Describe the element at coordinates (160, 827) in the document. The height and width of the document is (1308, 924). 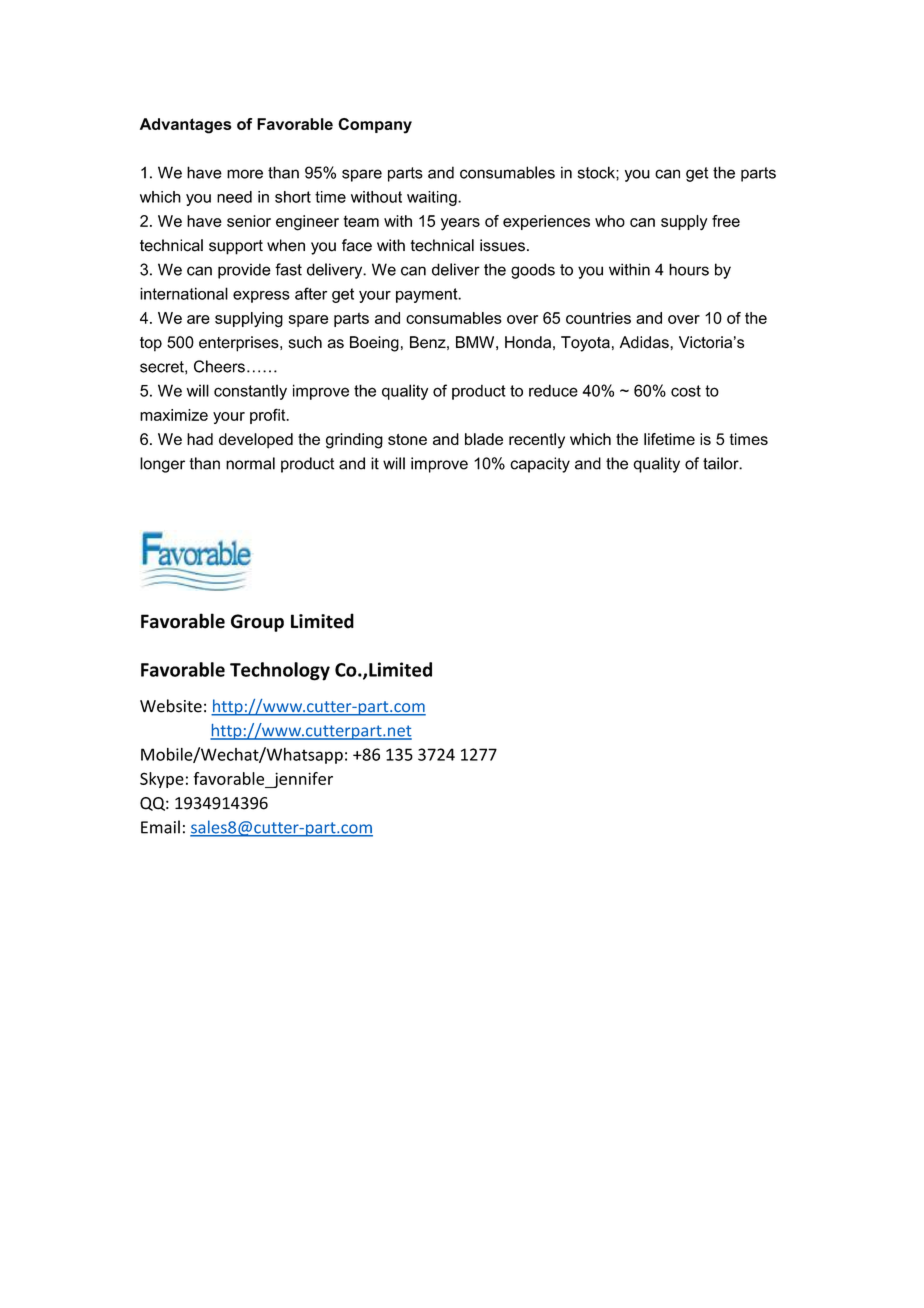
I see `Email` at that location.
